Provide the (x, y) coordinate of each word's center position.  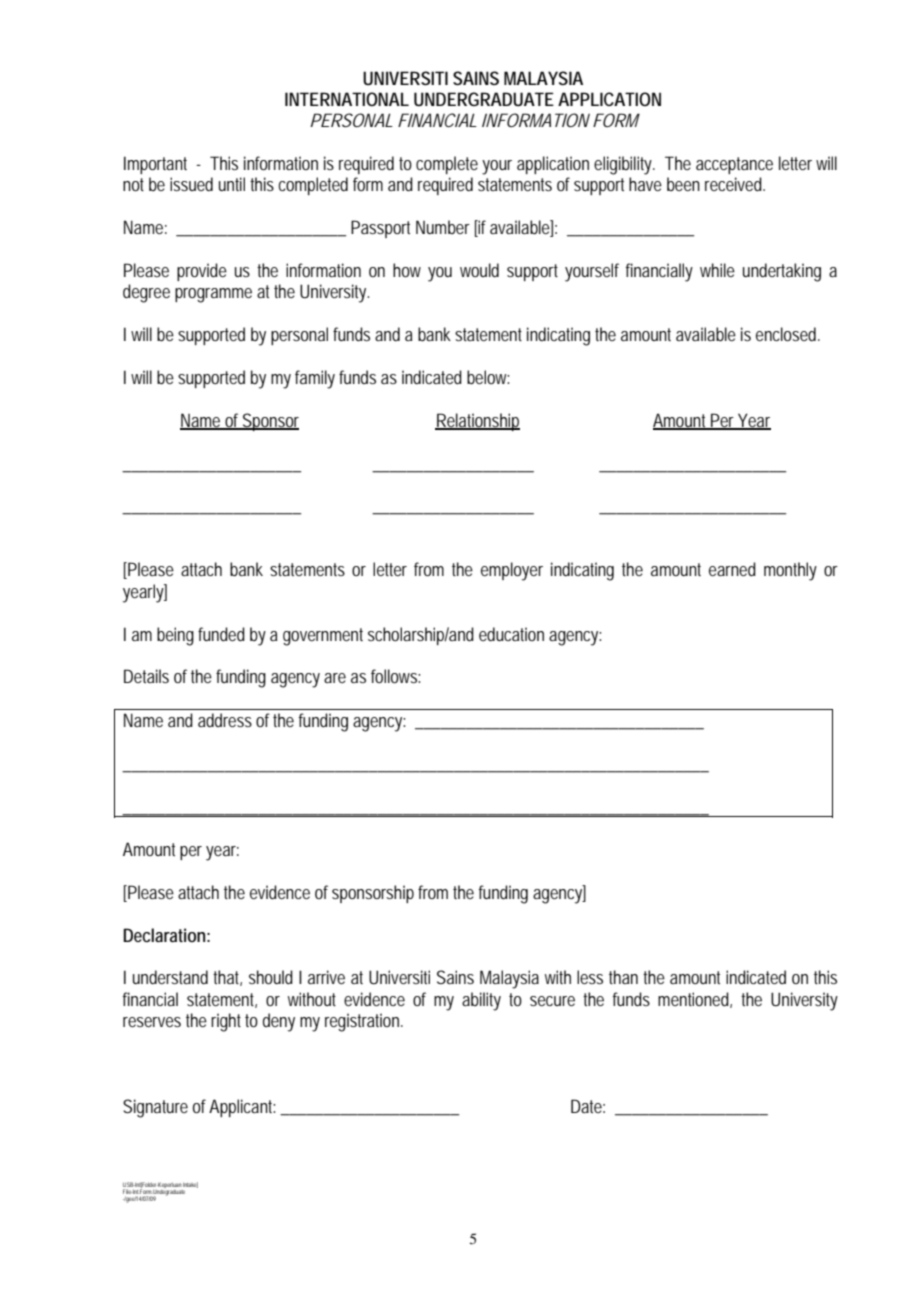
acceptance (734, 165)
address (225, 720)
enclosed (788, 334)
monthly (790, 571)
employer (512, 571)
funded (221, 634)
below (488, 377)
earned (732, 569)
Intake (190, 1185)
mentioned (695, 1000)
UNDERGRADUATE (484, 99)
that (227, 978)
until (232, 184)
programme (213, 295)
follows (395, 676)
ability (481, 1001)
